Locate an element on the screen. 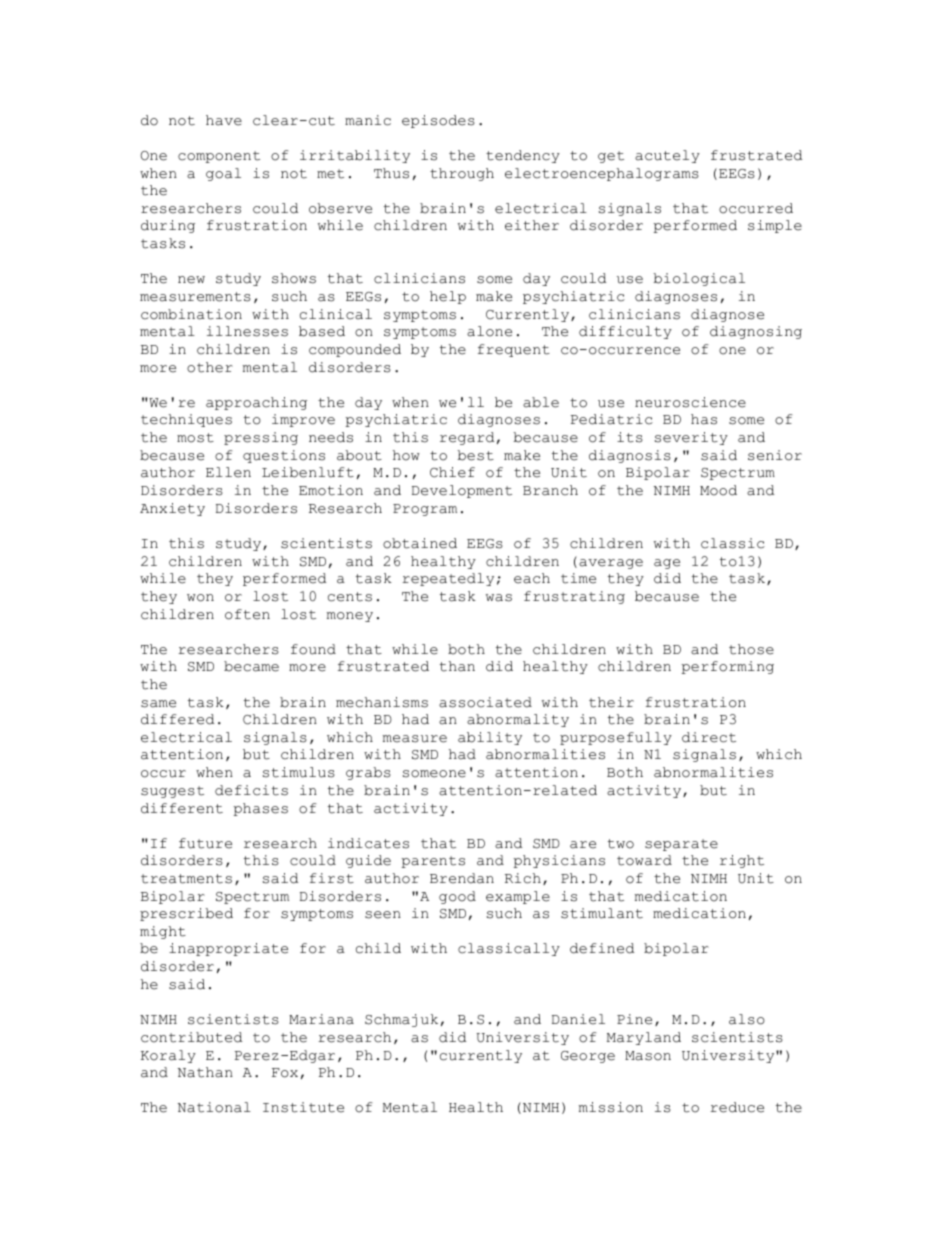 This screenshot has width=952, height=1233. component is located at coordinates (219, 157).
